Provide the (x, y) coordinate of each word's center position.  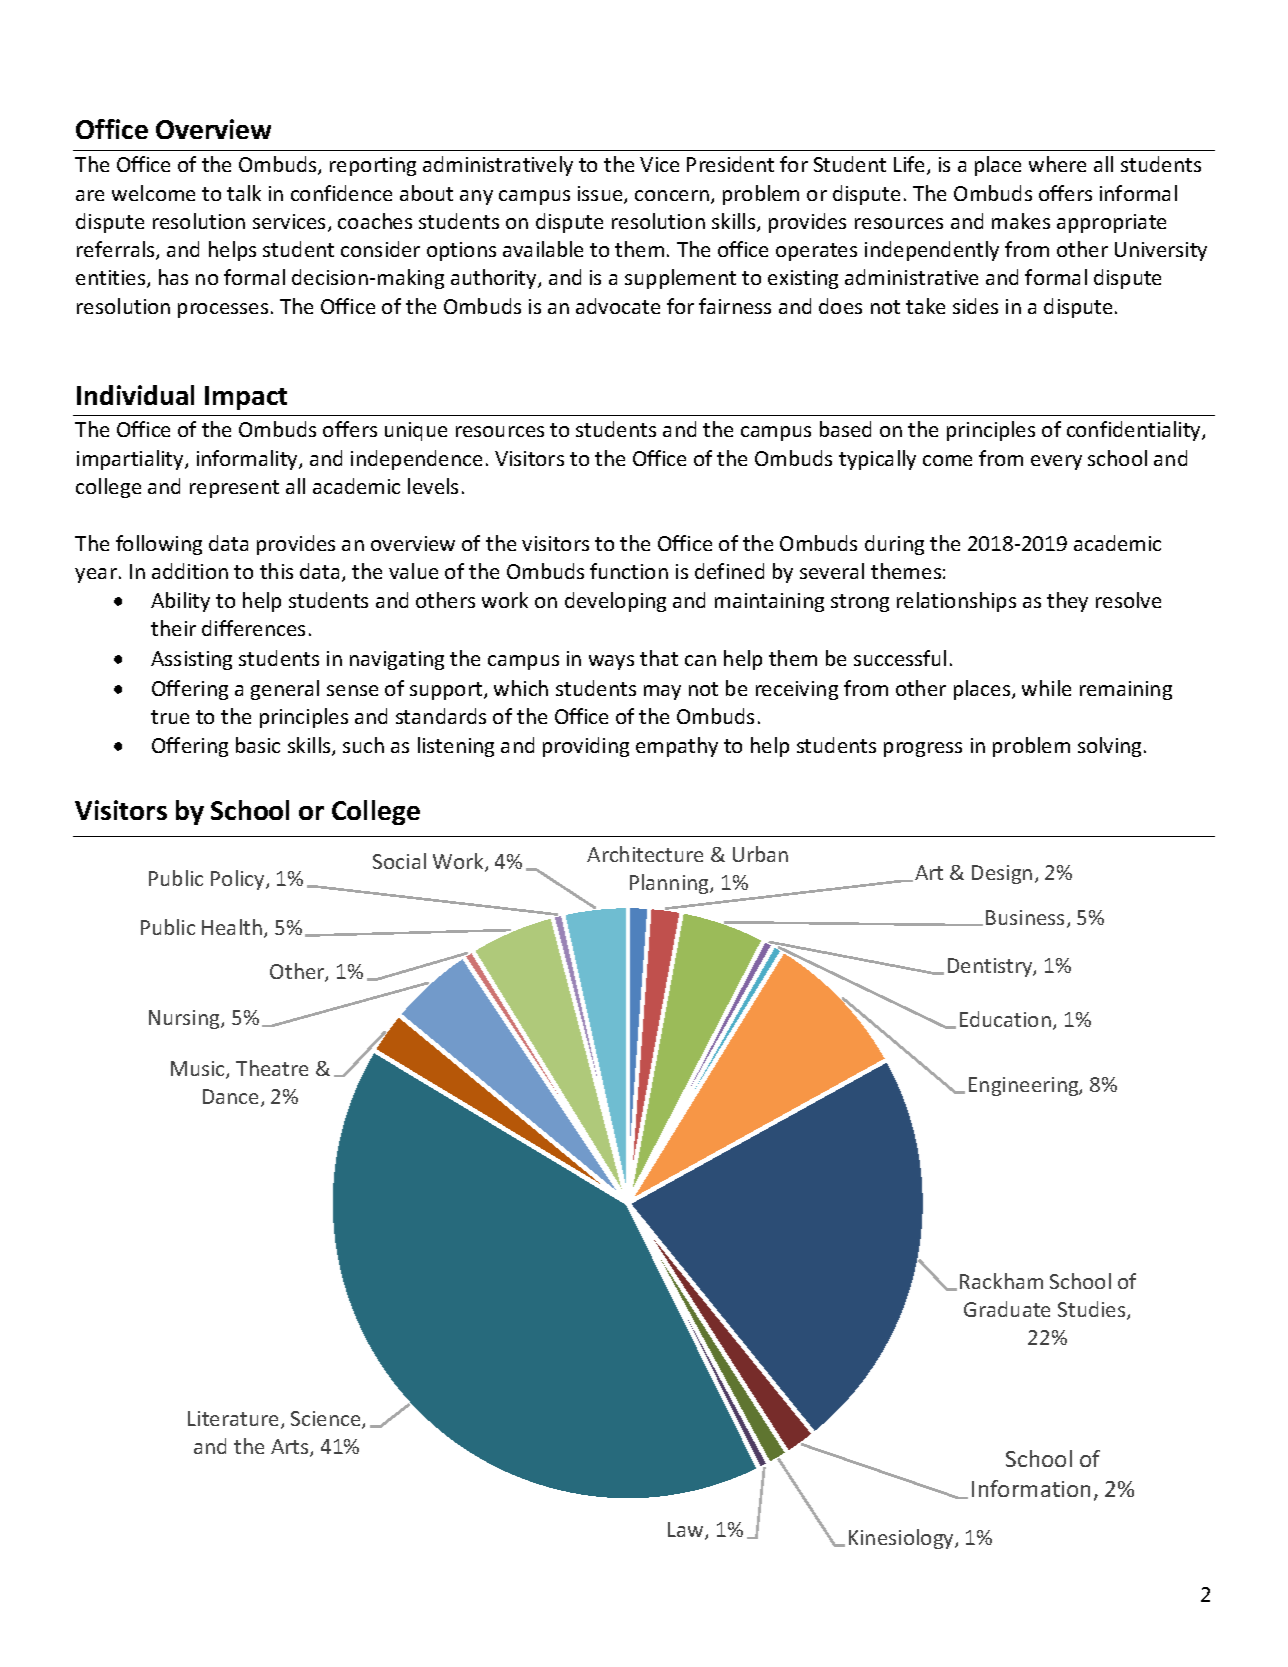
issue (601, 195)
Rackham (1001, 1281)
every (1056, 462)
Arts (291, 1448)
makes (1021, 221)
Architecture (645, 854)
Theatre (272, 1068)
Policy (239, 880)
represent (234, 489)
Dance (230, 1096)
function (629, 571)
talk (244, 193)
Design (1002, 874)
